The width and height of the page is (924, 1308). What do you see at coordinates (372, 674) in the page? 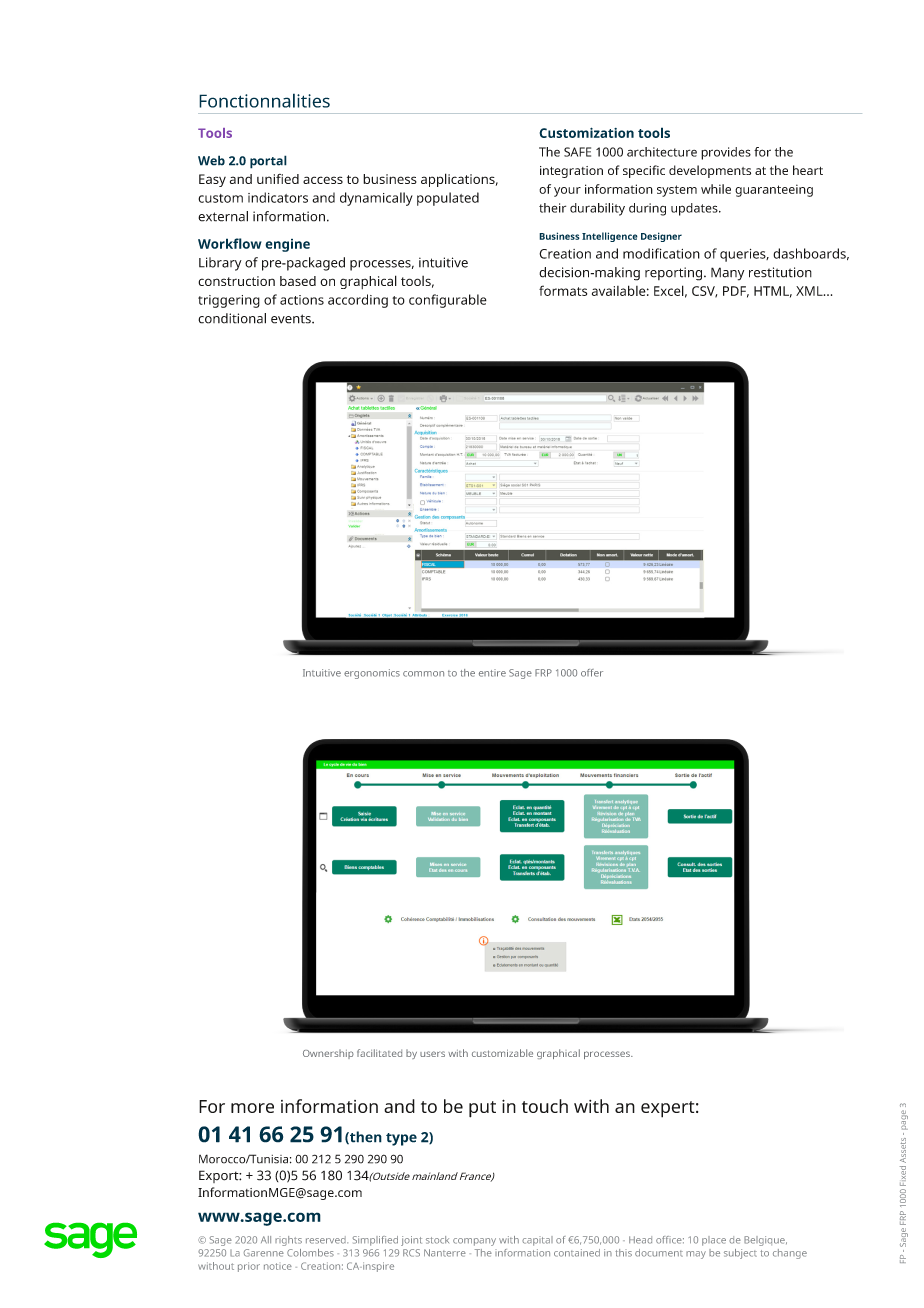
I see `ergonomics` at bounding box center [372, 674].
